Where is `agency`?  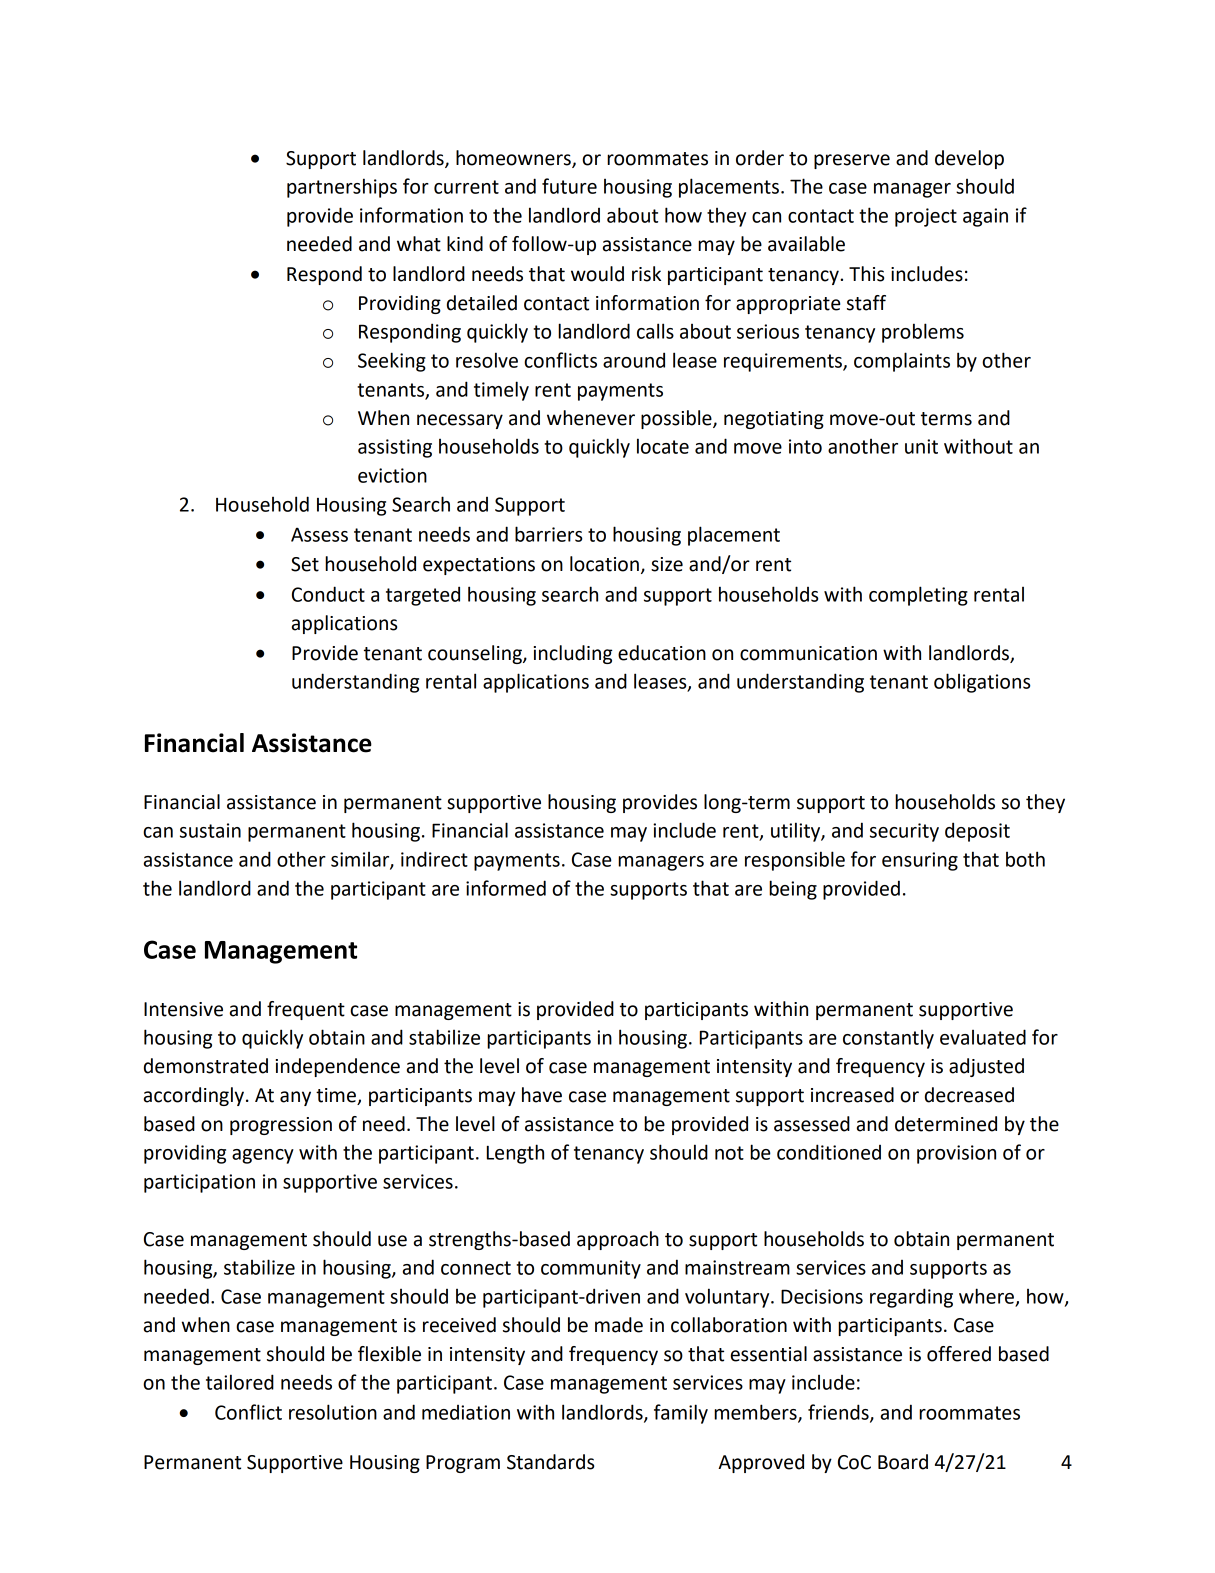 agency is located at coordinates (263, 1156).
